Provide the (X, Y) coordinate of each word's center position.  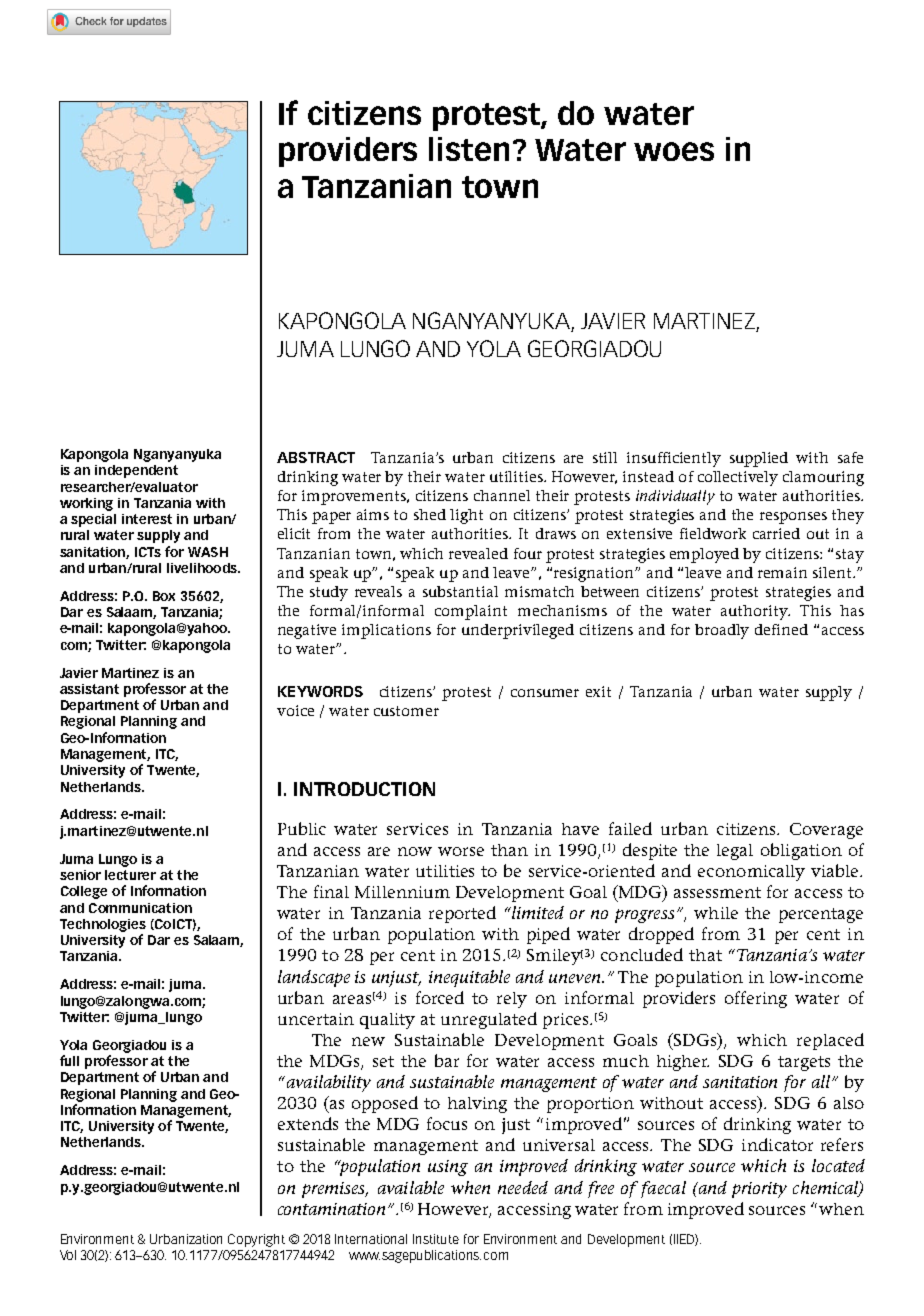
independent (136, 471)
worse (461, 851)
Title (152, 9)
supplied (759, 459)
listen (469, 149)
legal (735, 852)
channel (502, 495)
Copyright (256, 1240)
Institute (436, 1239)
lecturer (130, 875)
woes (674, 151)
